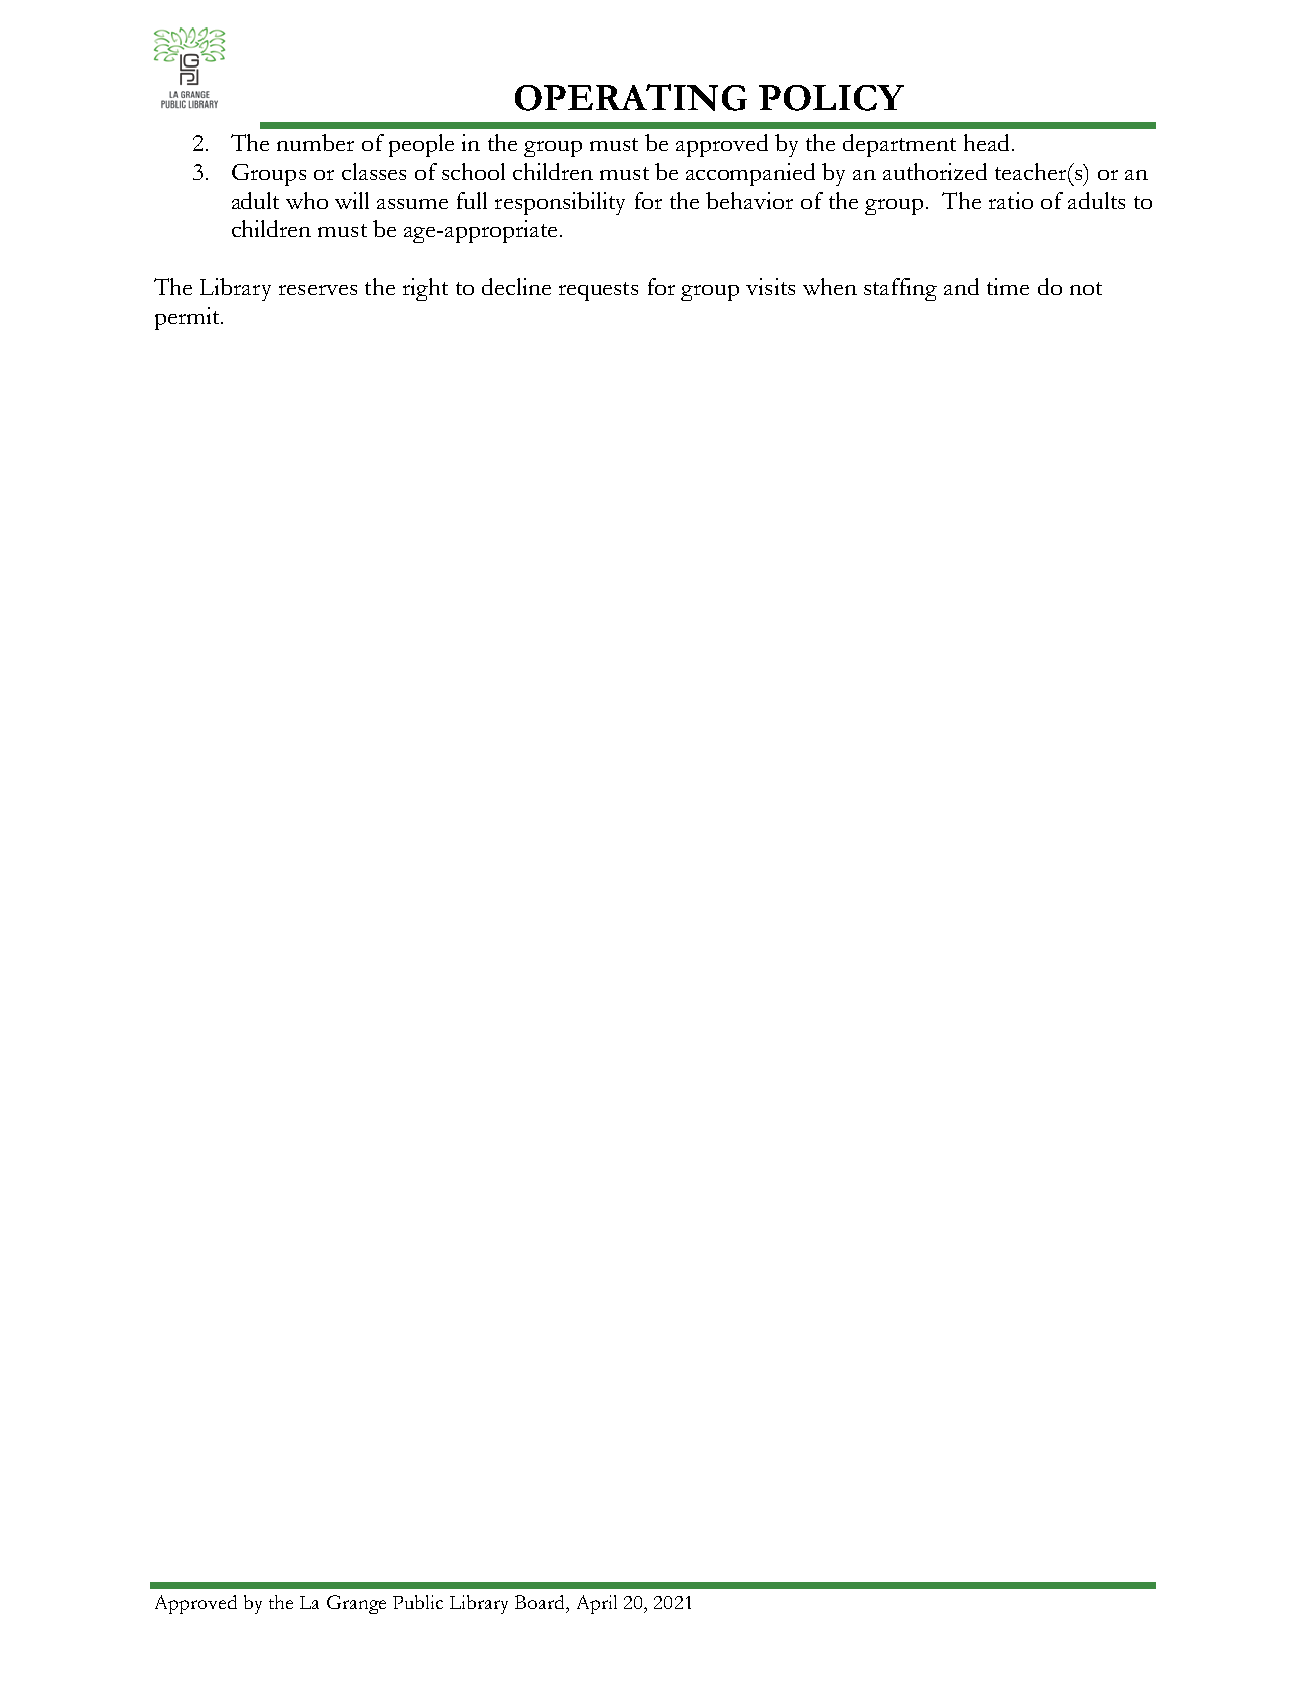  What do you see at coordinates (631, 97) in the screenshot?
I see `OPERATING` at bounding box center [631, 97].
